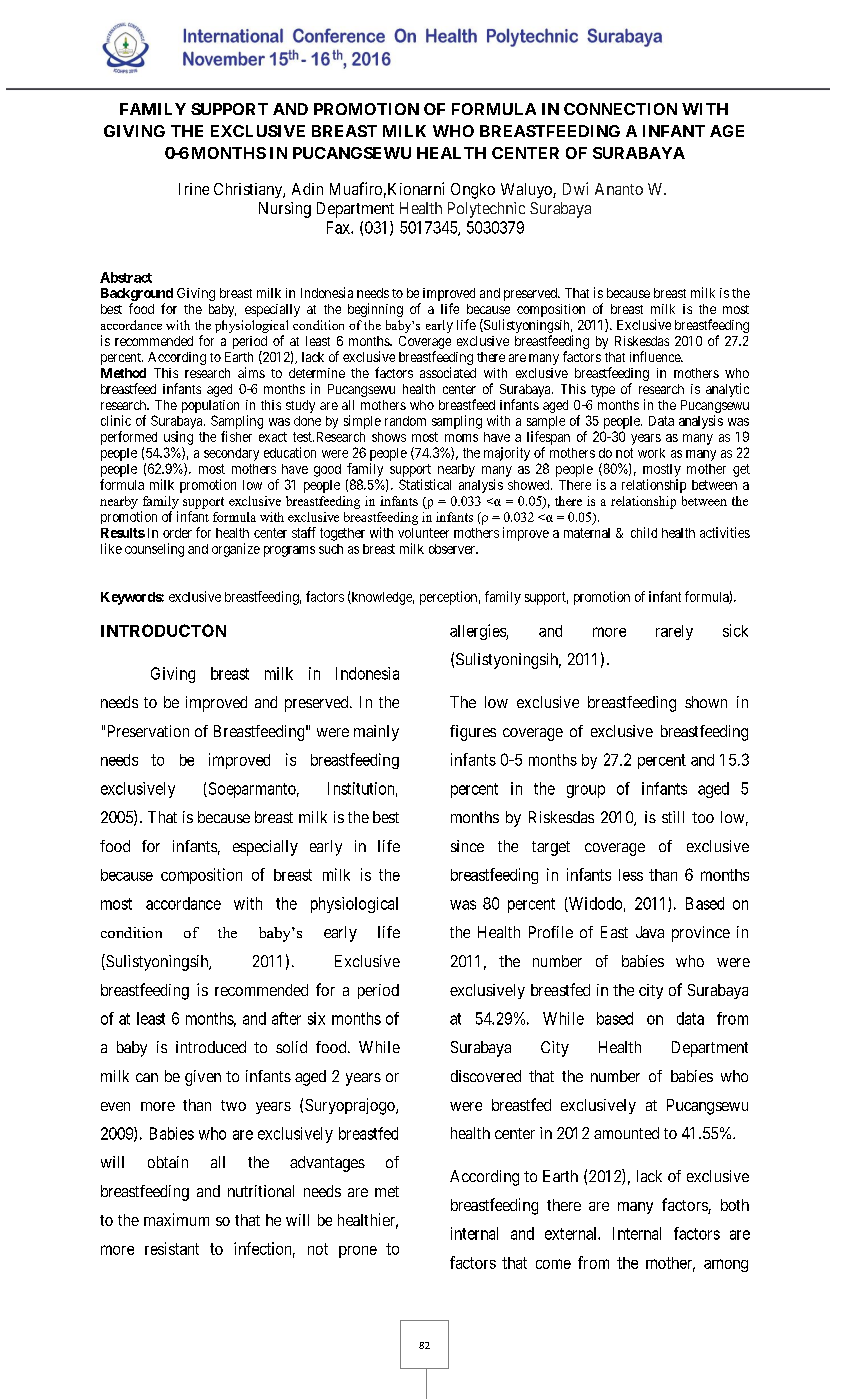 This document has width=849, height=1400. What do you see at coordinates (620, 109) in the document?
I see `CONNECTION` at bounding box center [620, 109].
